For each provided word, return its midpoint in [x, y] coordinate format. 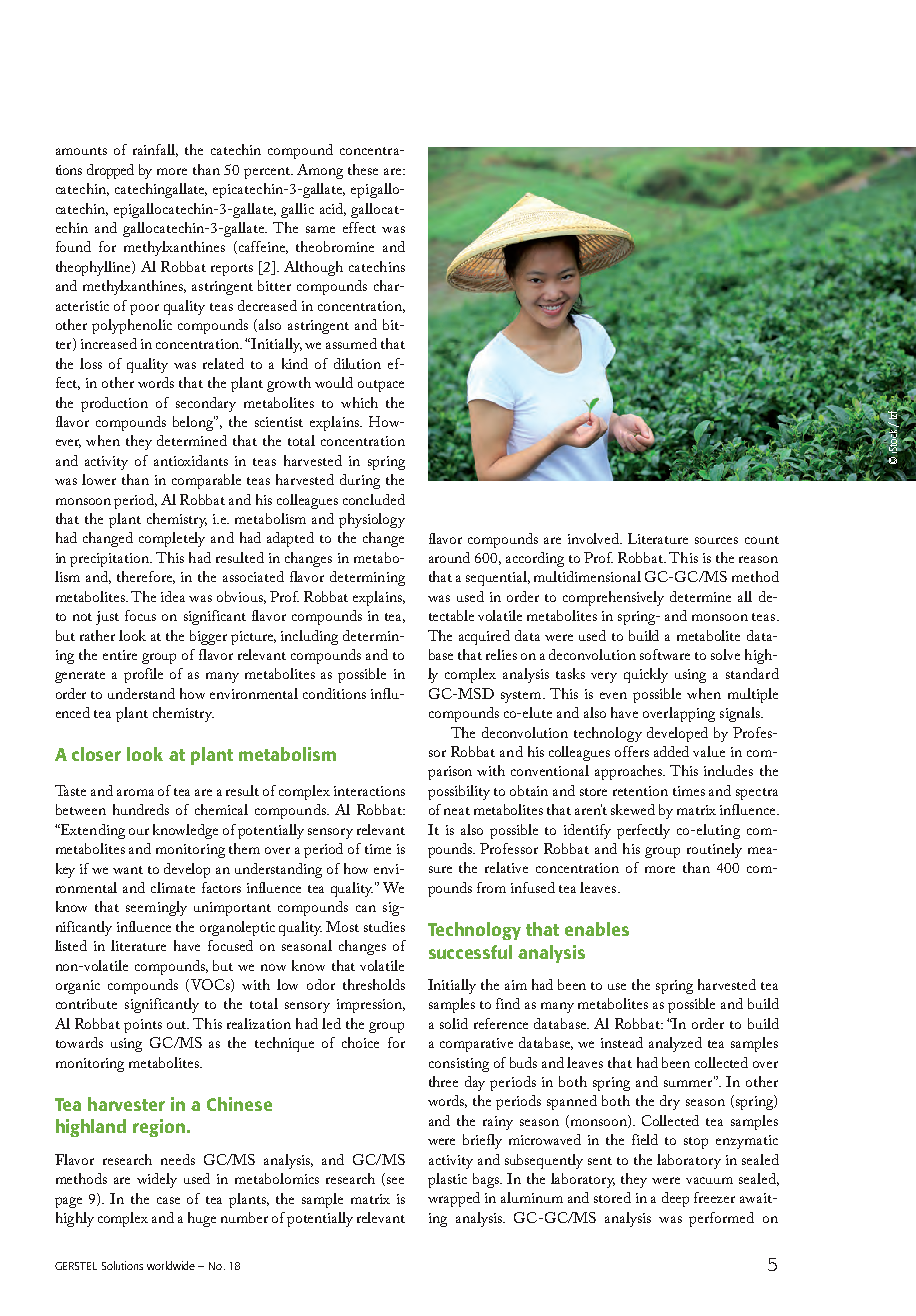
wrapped [454, 1199]
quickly [646, 675]
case [168, 1200]
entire [120, 655]
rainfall [155, 150]
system [522, 697]
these [363, 169]
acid [333, 209]
